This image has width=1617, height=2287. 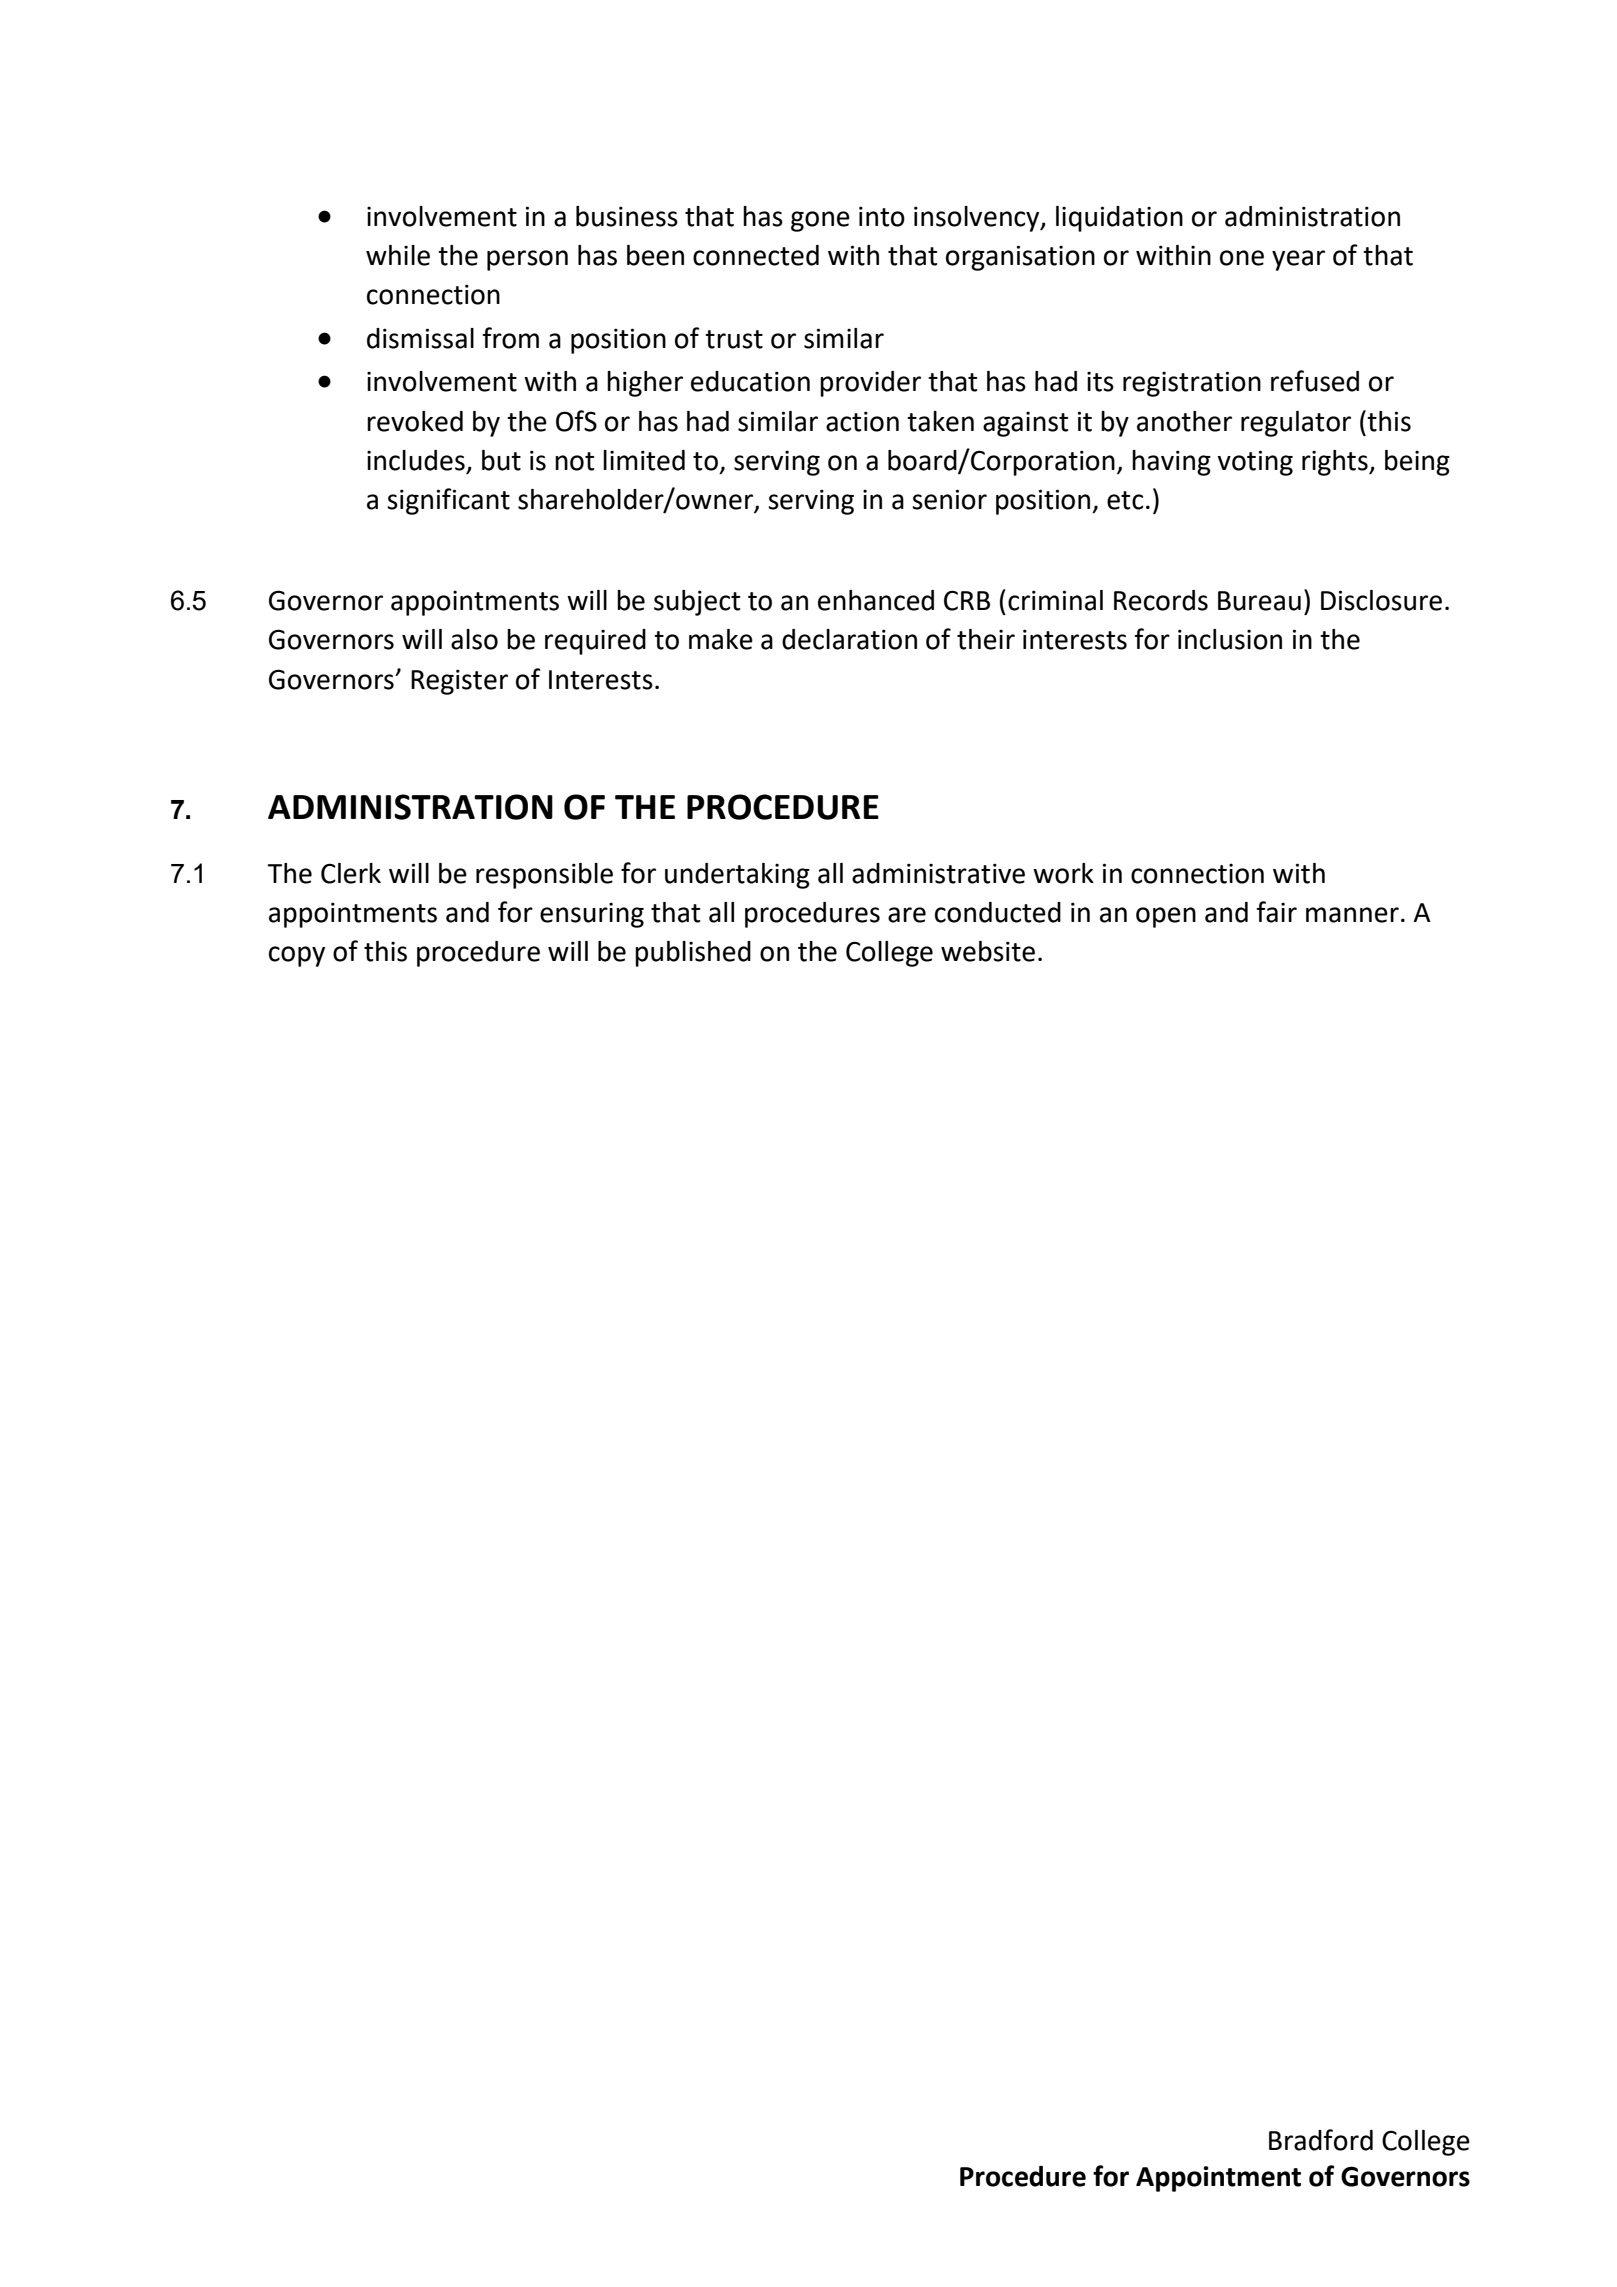 What do you see at coordinates (1321, 2140) in the image?
I see `Bradford` at bounding box center [1321, 2140].
